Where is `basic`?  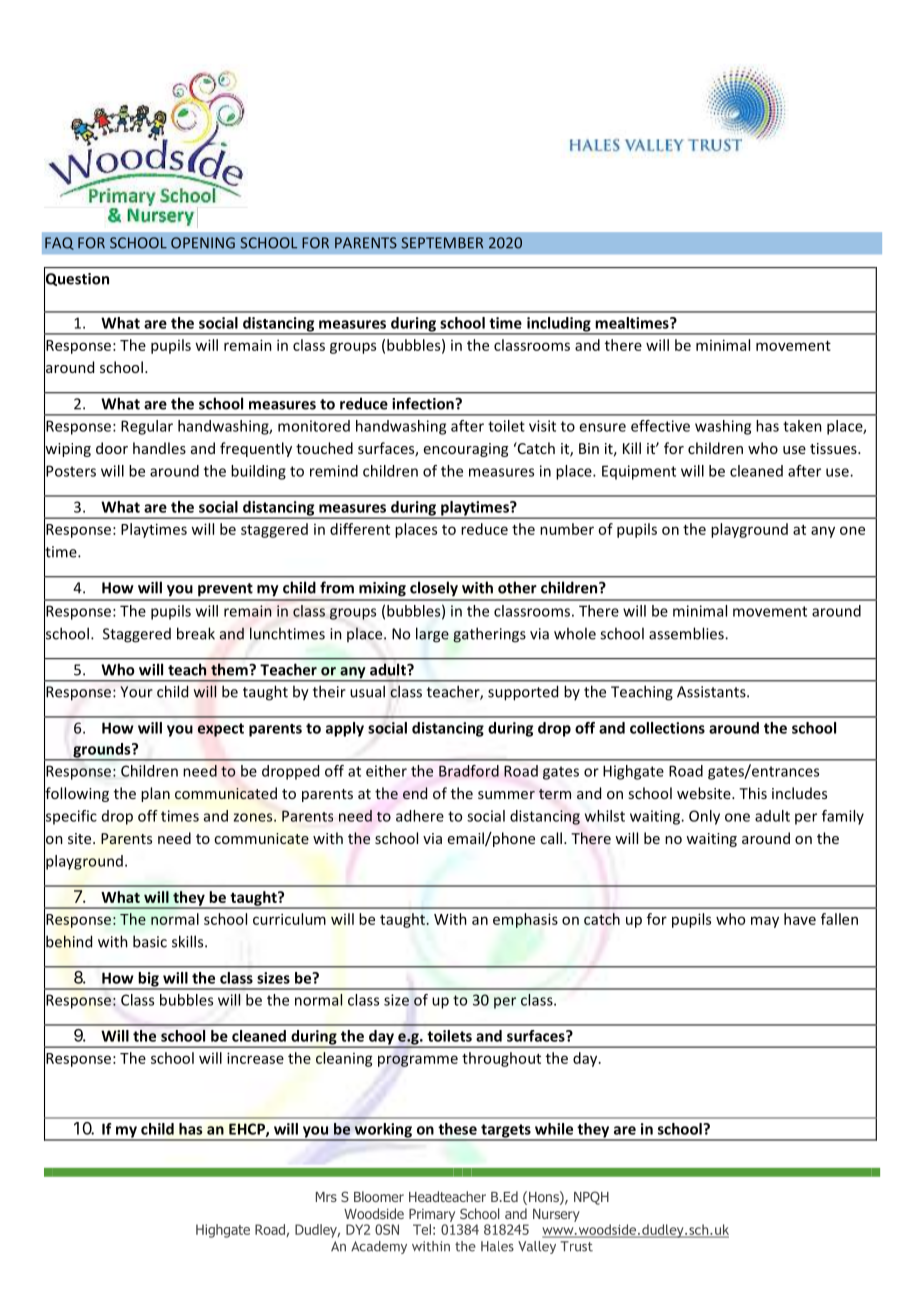
basic is located at coordinates (150, 941).
